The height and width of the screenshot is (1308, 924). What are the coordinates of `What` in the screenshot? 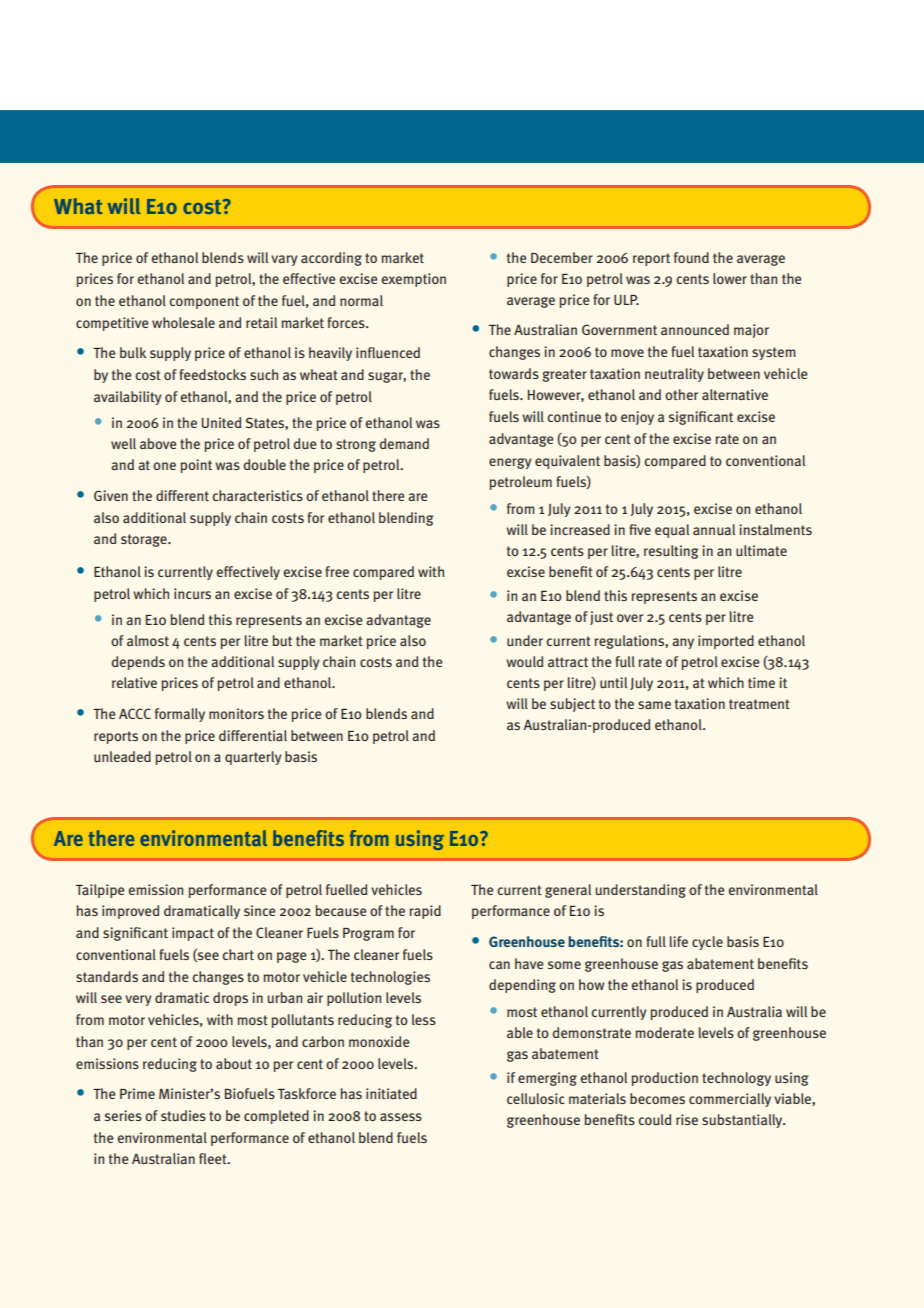 It's located at (78, 206).
